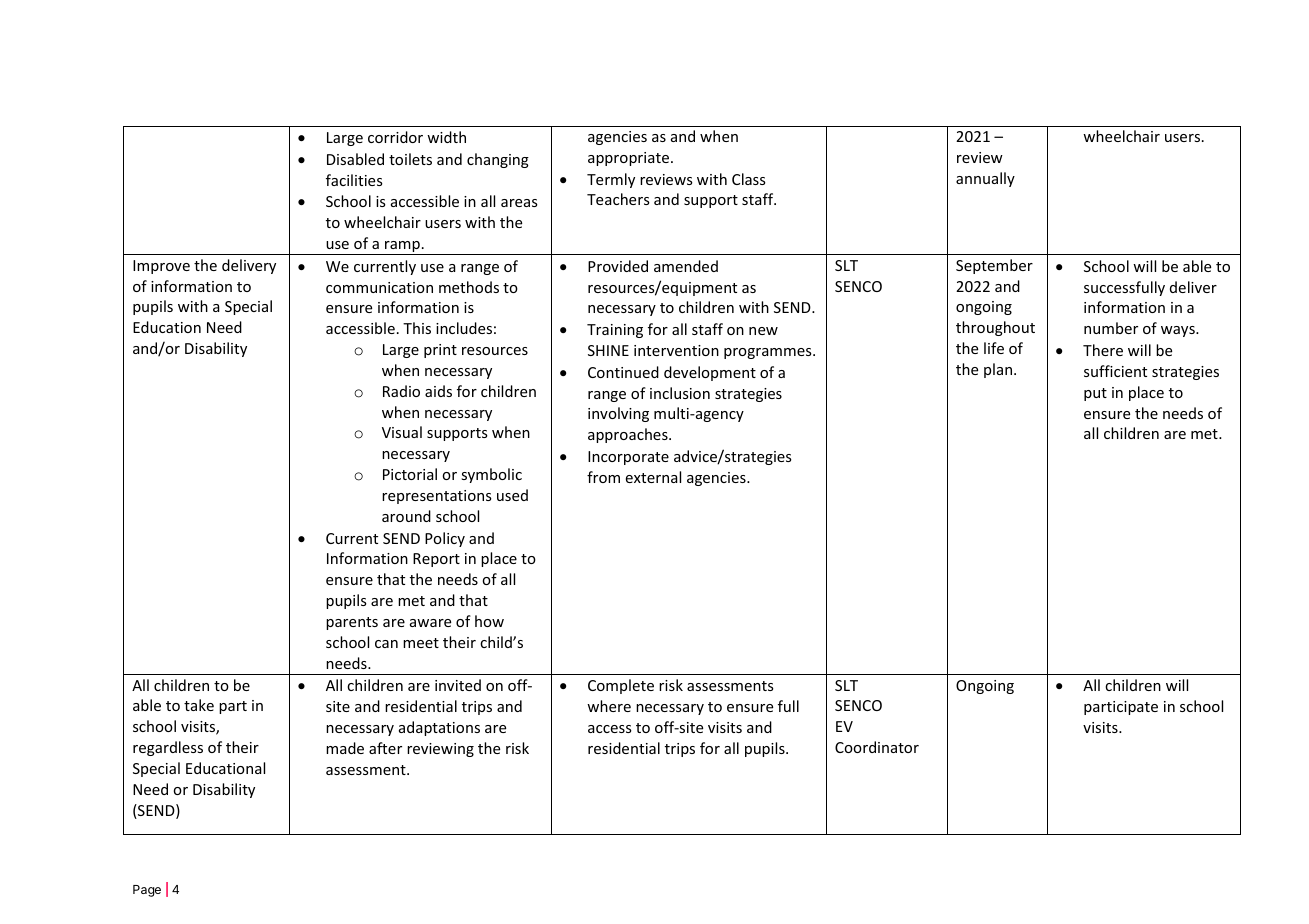  What do you see at coordinates (985, 179) in the screenshot?
I see `annually` at bounding box center [985, 179].
